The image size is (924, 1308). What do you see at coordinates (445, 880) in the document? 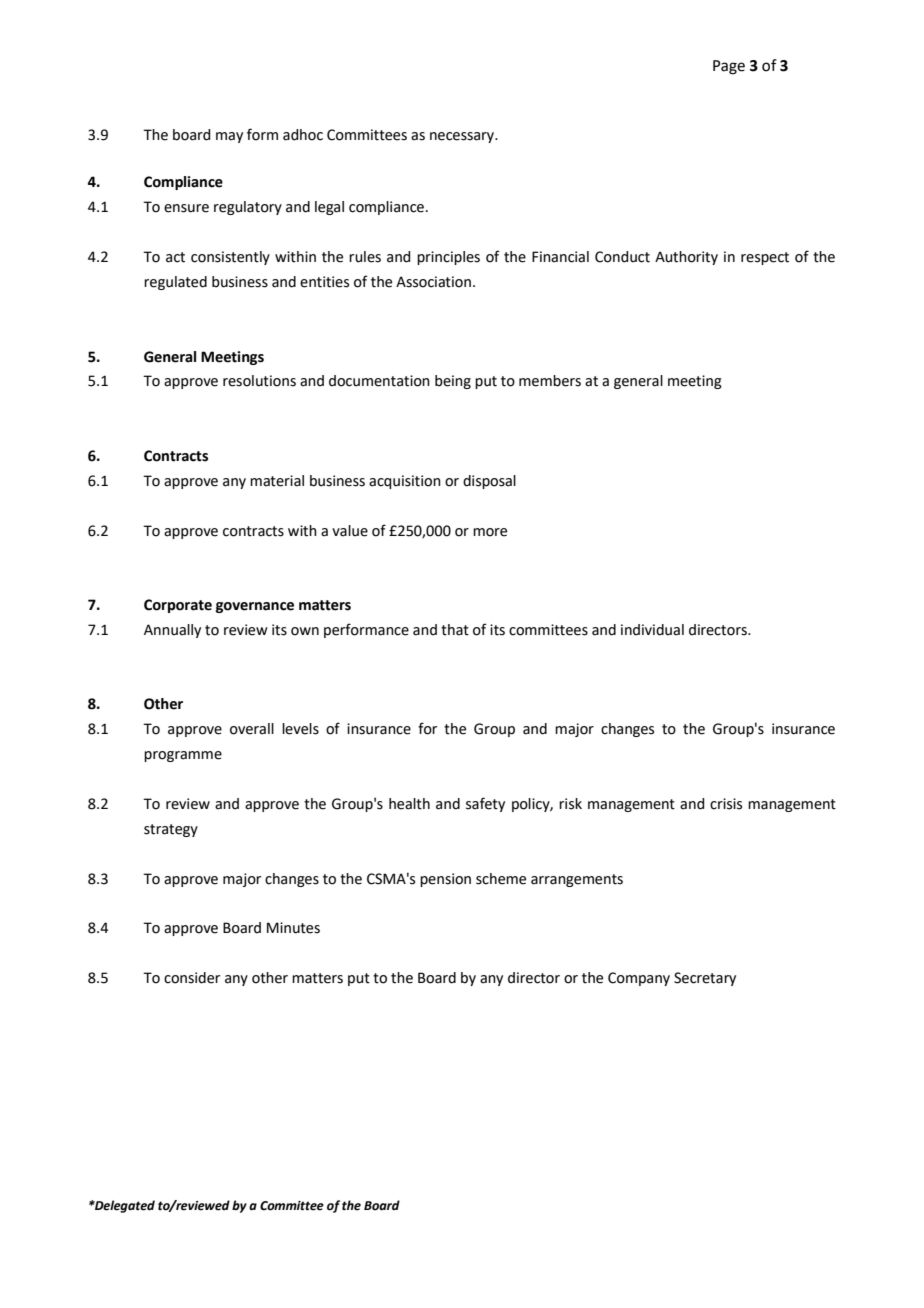
I see `pension` at bounding box center [445, 880].
